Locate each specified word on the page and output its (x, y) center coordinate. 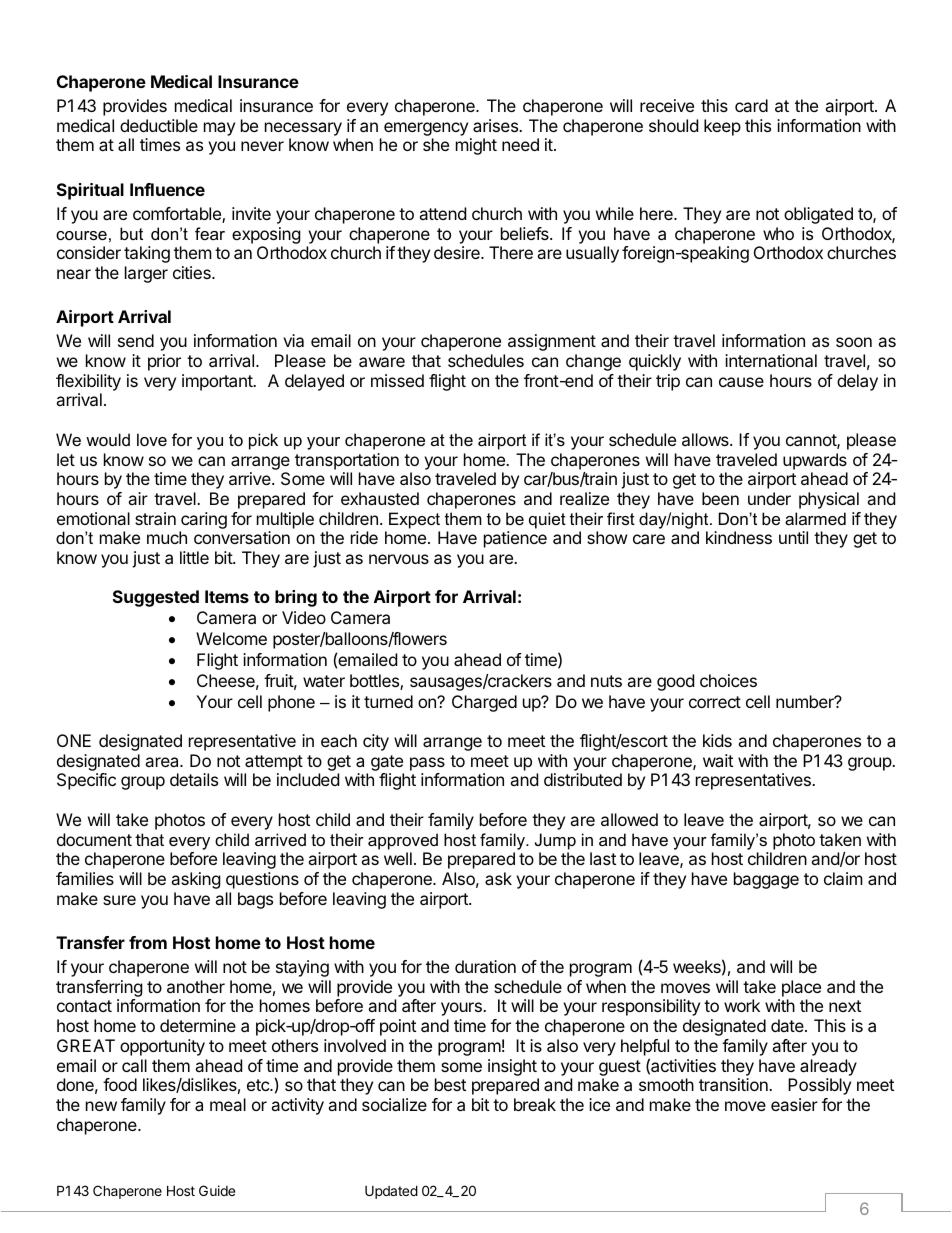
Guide (217, 1190)
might (476, 146)
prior (164, 362)
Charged (484, 703)
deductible (159, 125)
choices (728, 680)
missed (397, 380)
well (398, 858)
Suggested (156, 598)
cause (741, 382)
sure (119, 900)
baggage (766, 880)
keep (722, 127)
